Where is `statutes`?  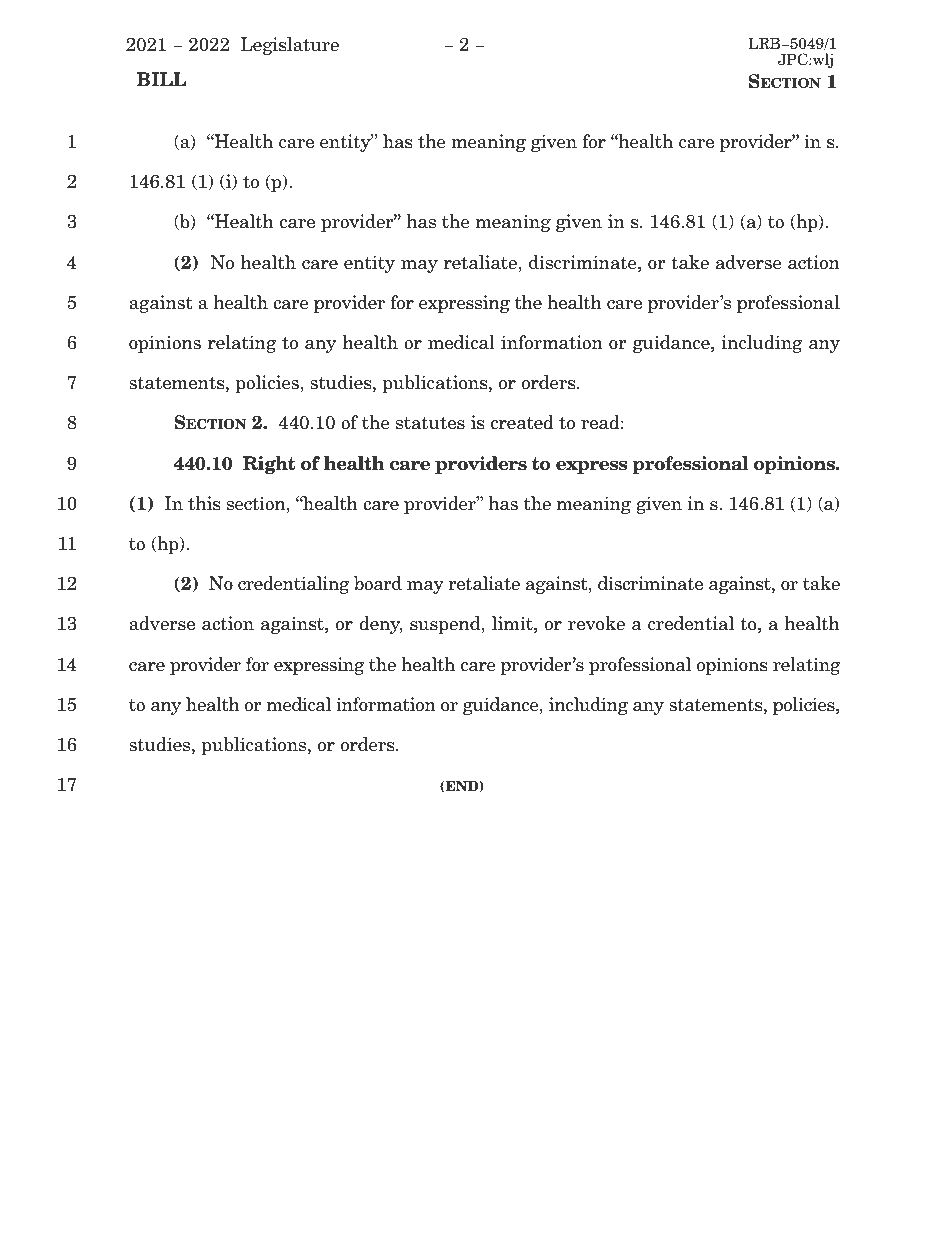 statutes is located at coordinates (430, 423).
